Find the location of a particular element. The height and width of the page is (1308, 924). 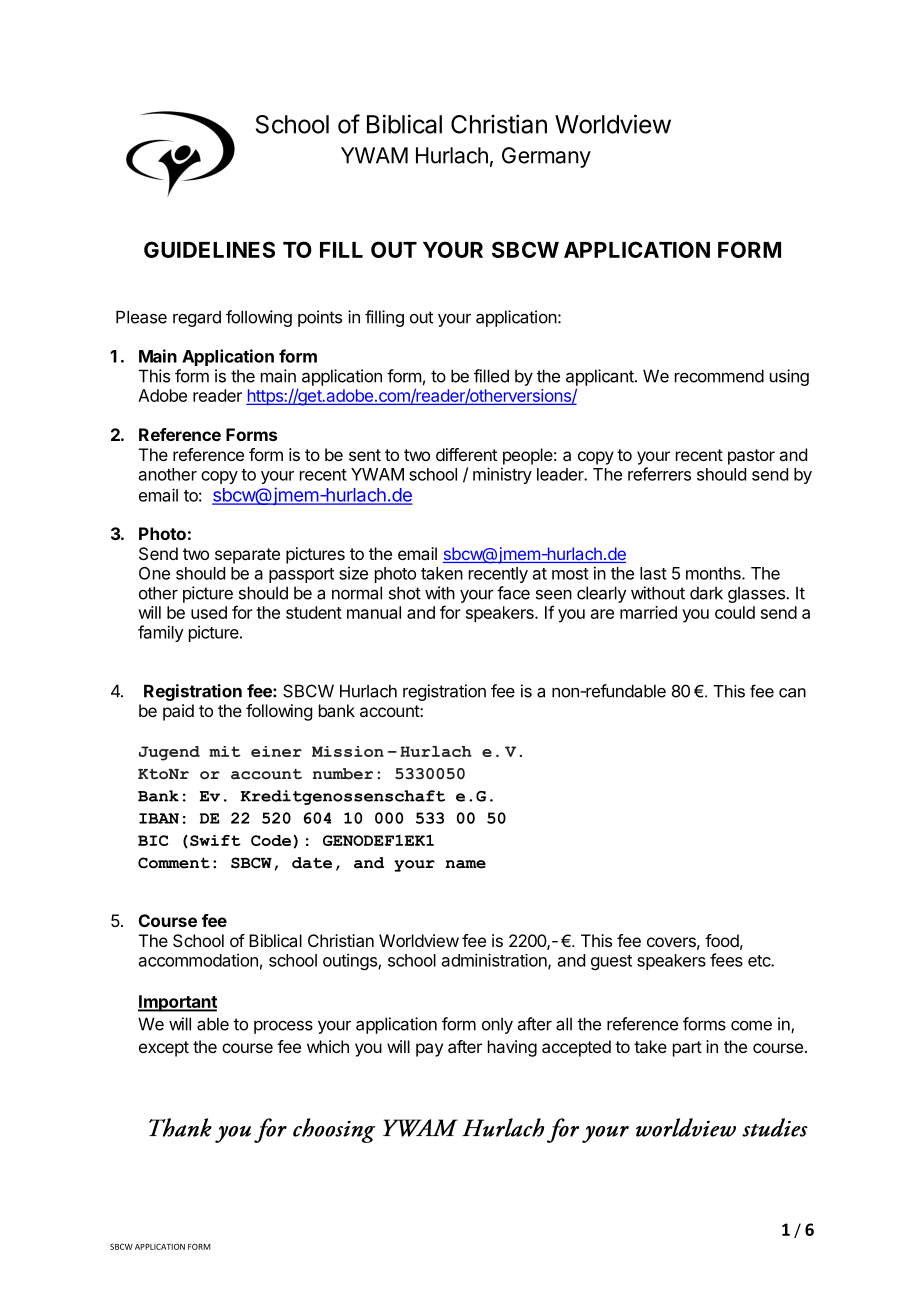

pastor is located at coordinates (751, 457).
